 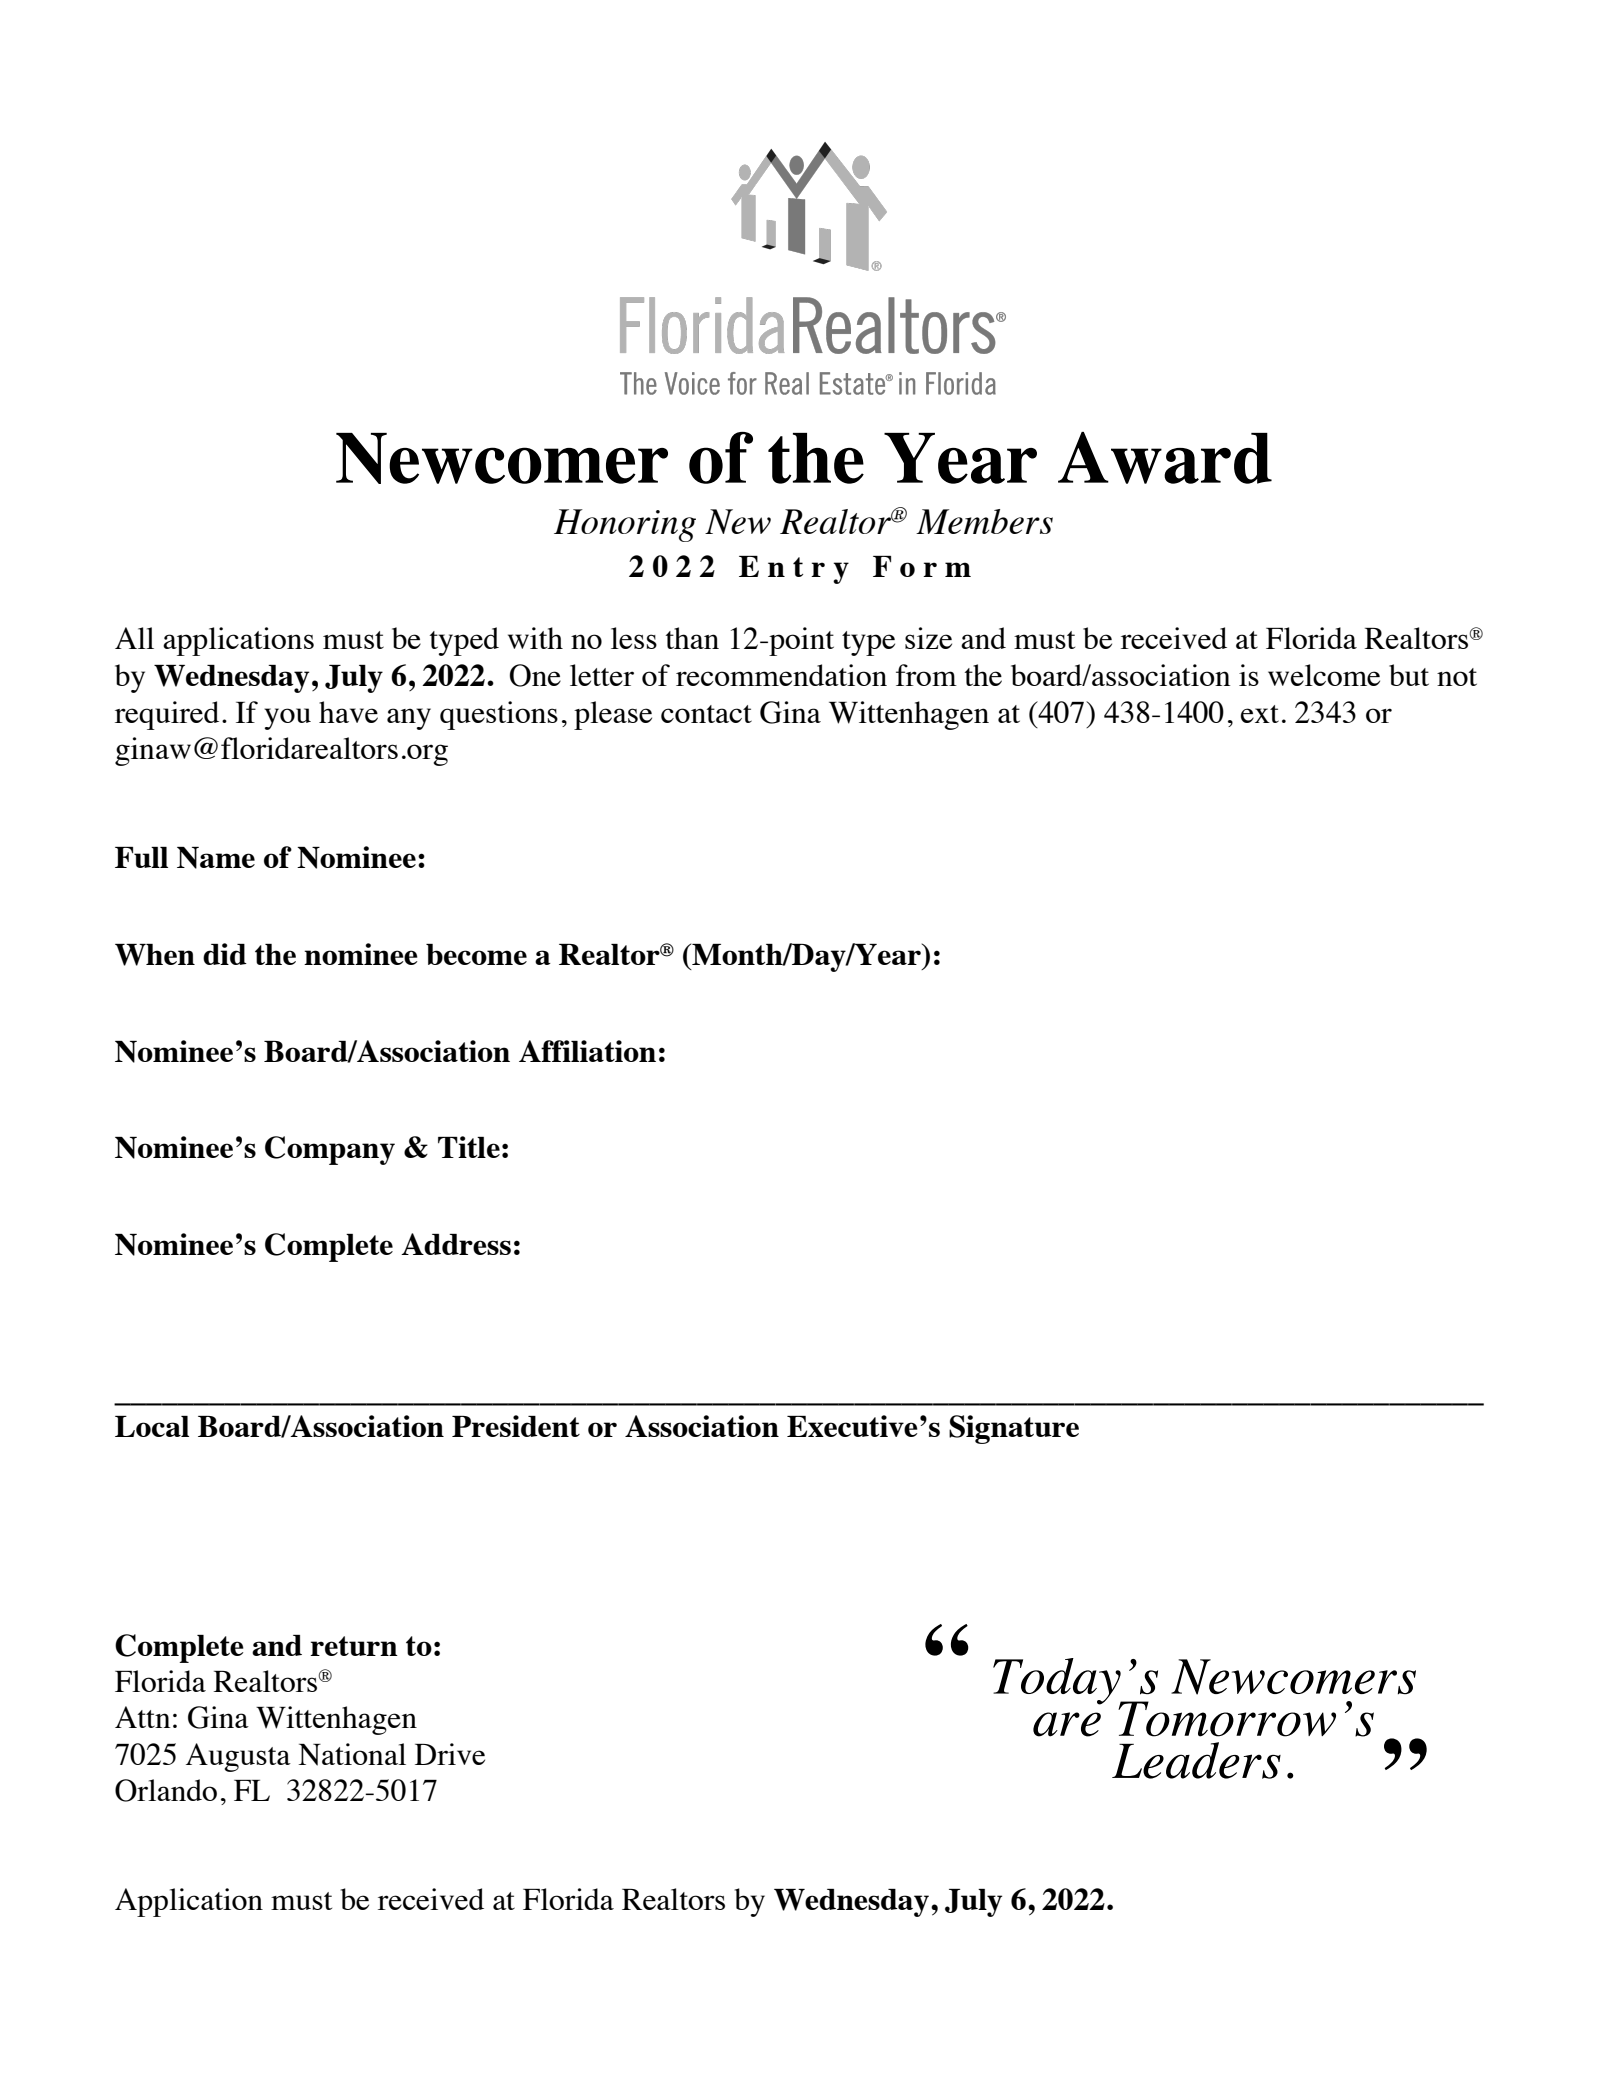 What do you see at coordinates (794, 570) in the screenshot?
I see `Entry` at bounding box center [794, 570].
